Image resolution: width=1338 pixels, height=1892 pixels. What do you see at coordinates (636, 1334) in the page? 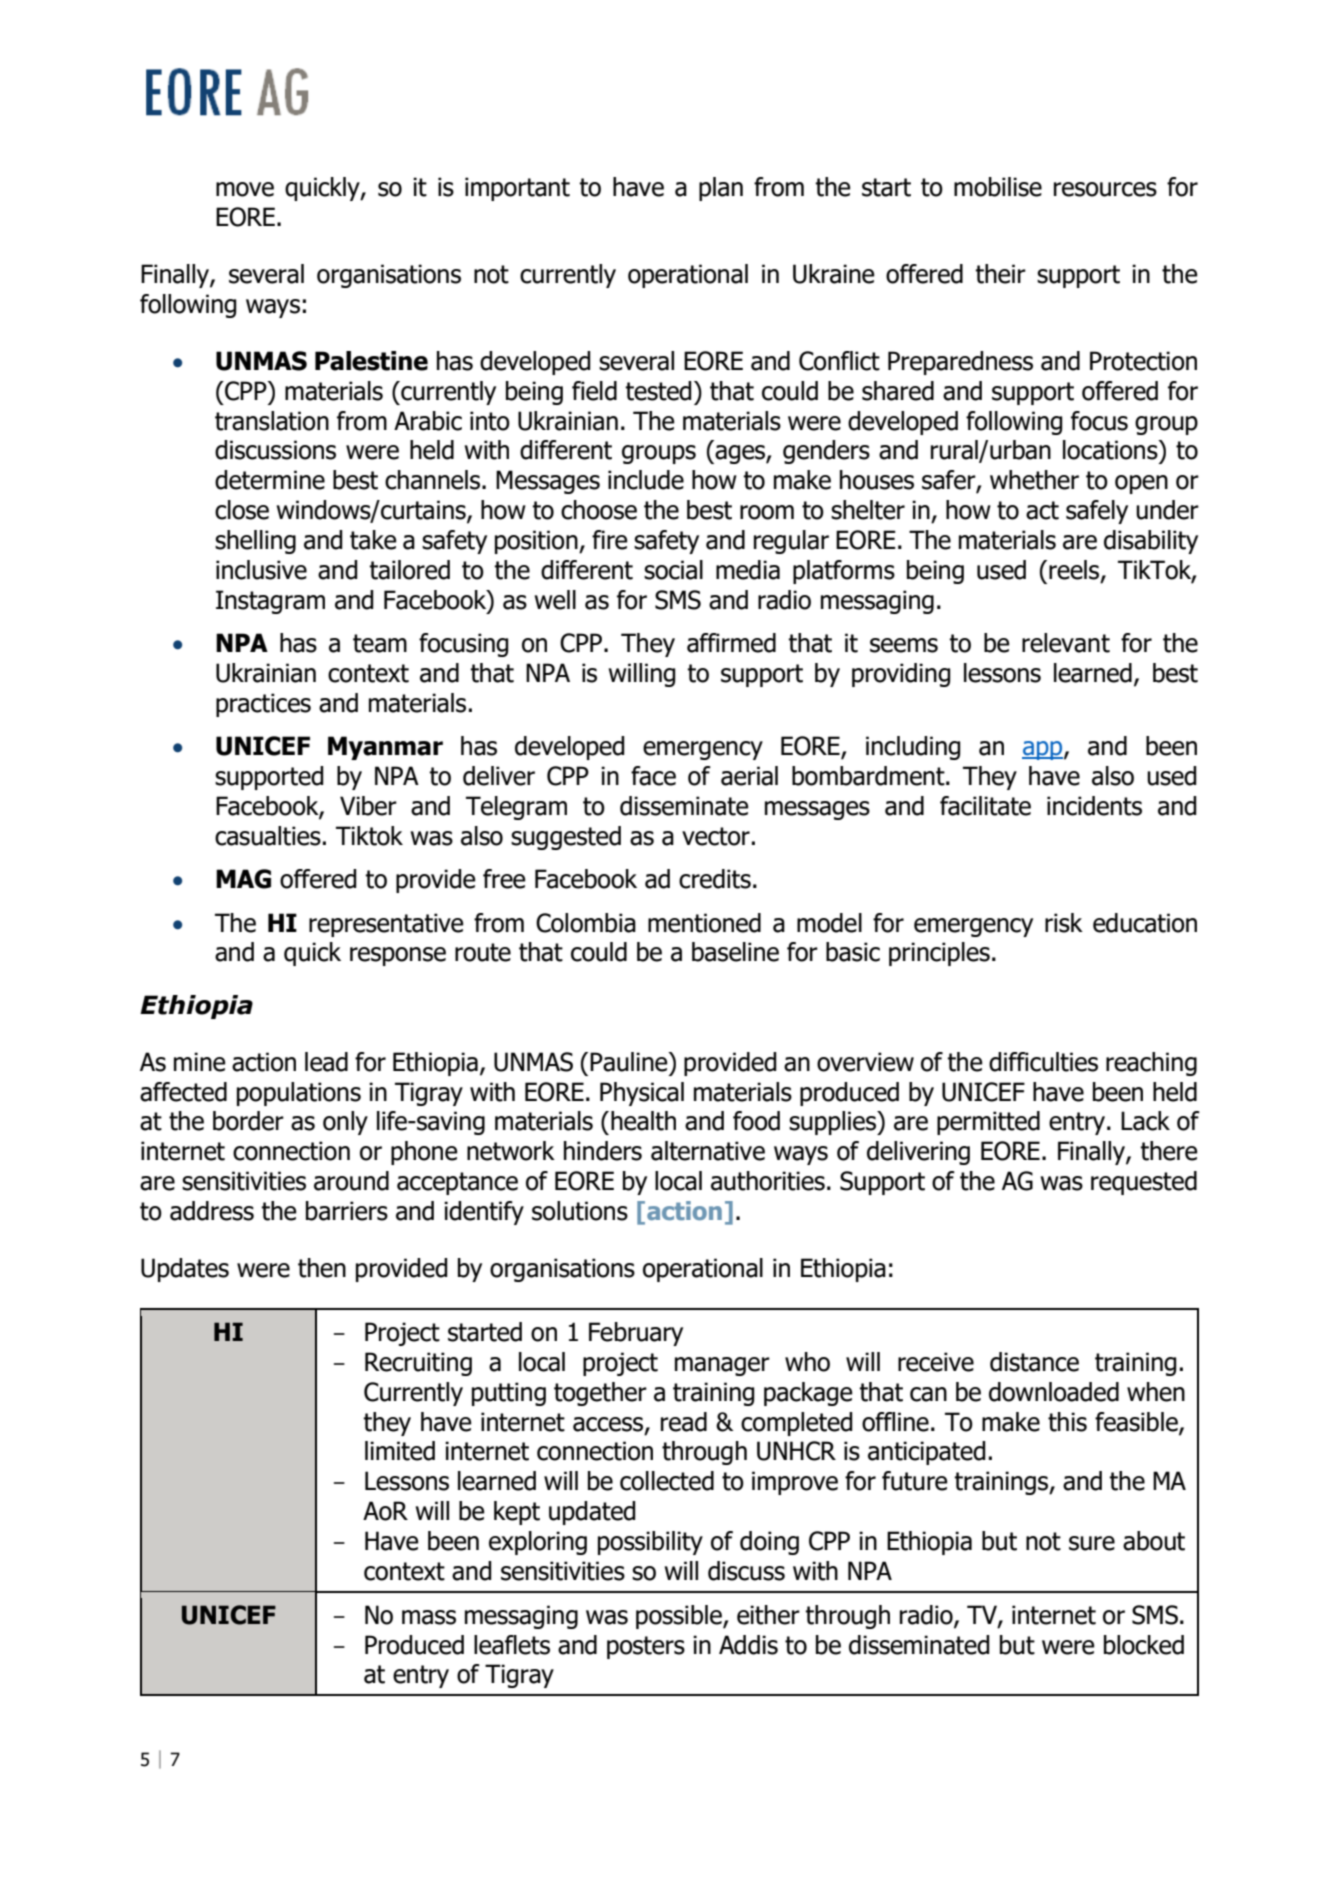
I see `February` at bounding box center [636, 1334].
